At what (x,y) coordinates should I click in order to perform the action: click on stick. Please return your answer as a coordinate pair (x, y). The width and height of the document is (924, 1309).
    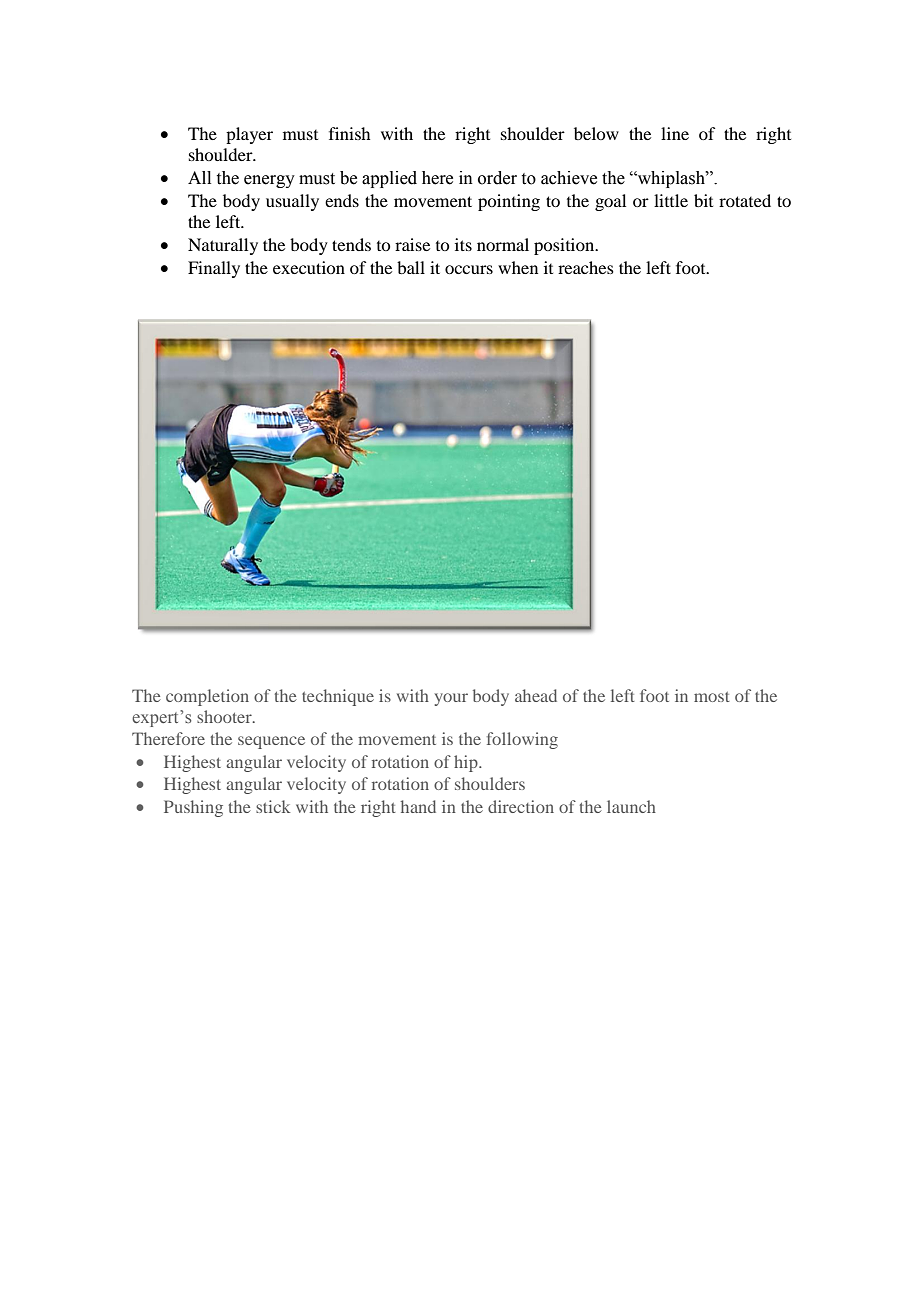
    Looking at the image, I should click on (273, 806).
